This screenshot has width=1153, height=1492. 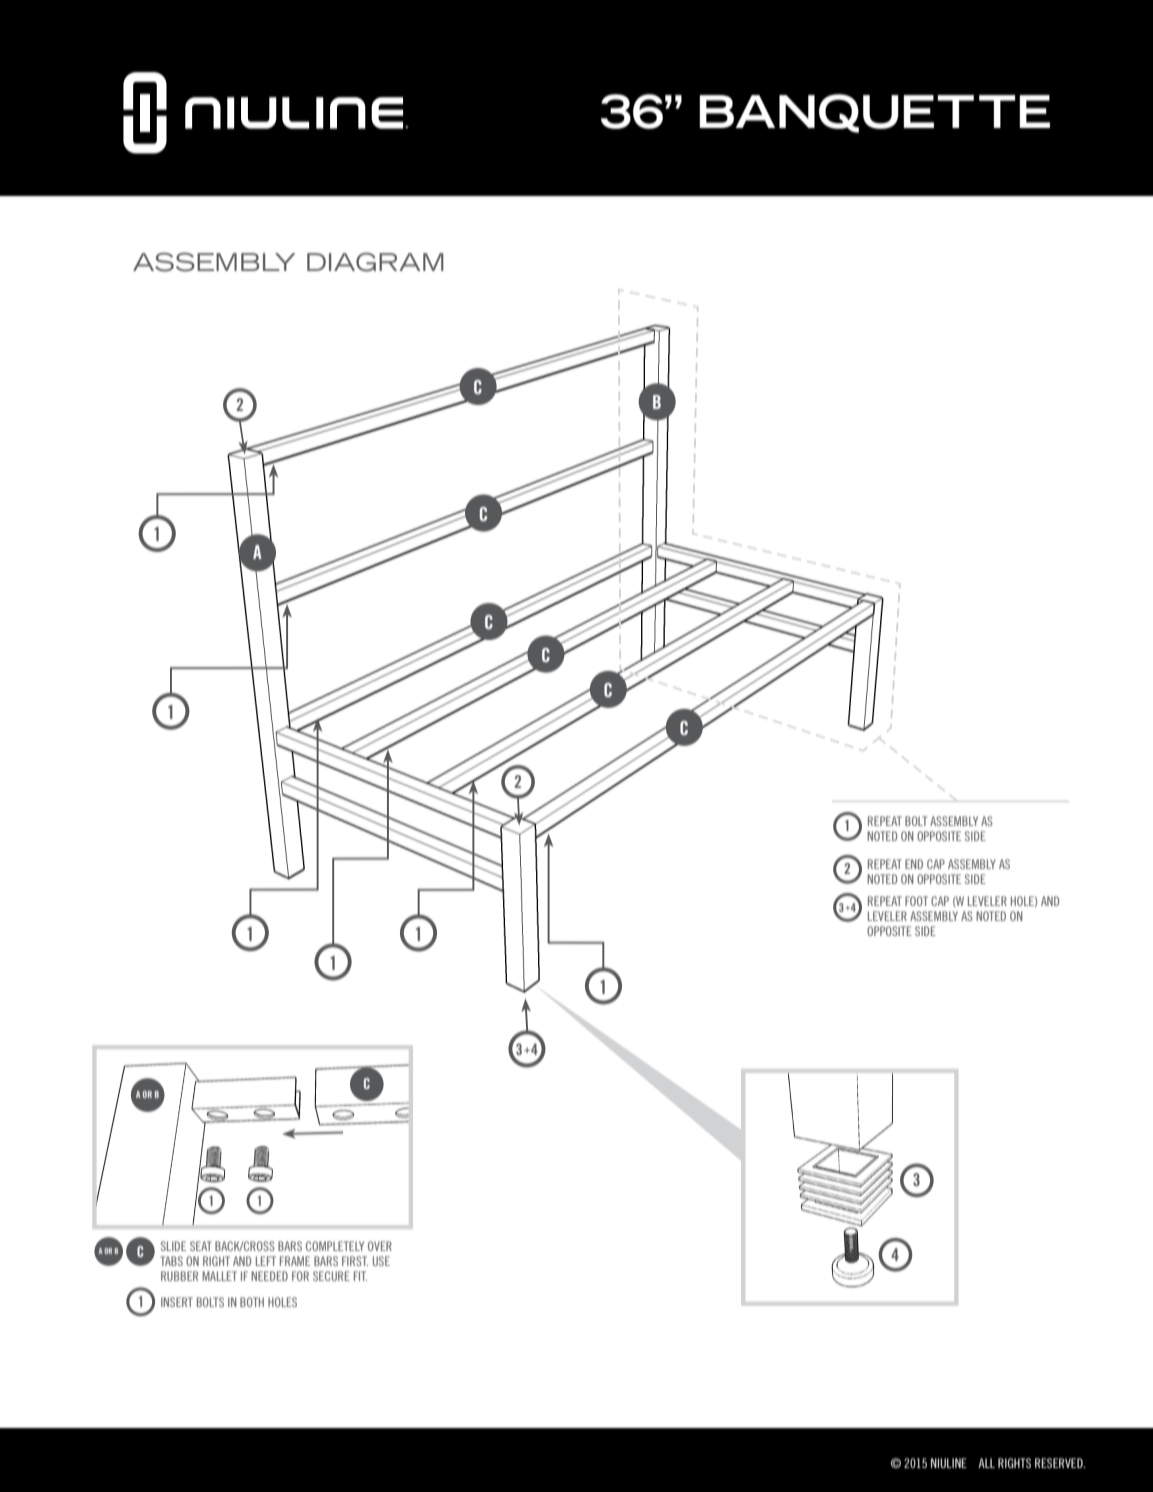 I want to click on END, so click(x=914, y=864).
